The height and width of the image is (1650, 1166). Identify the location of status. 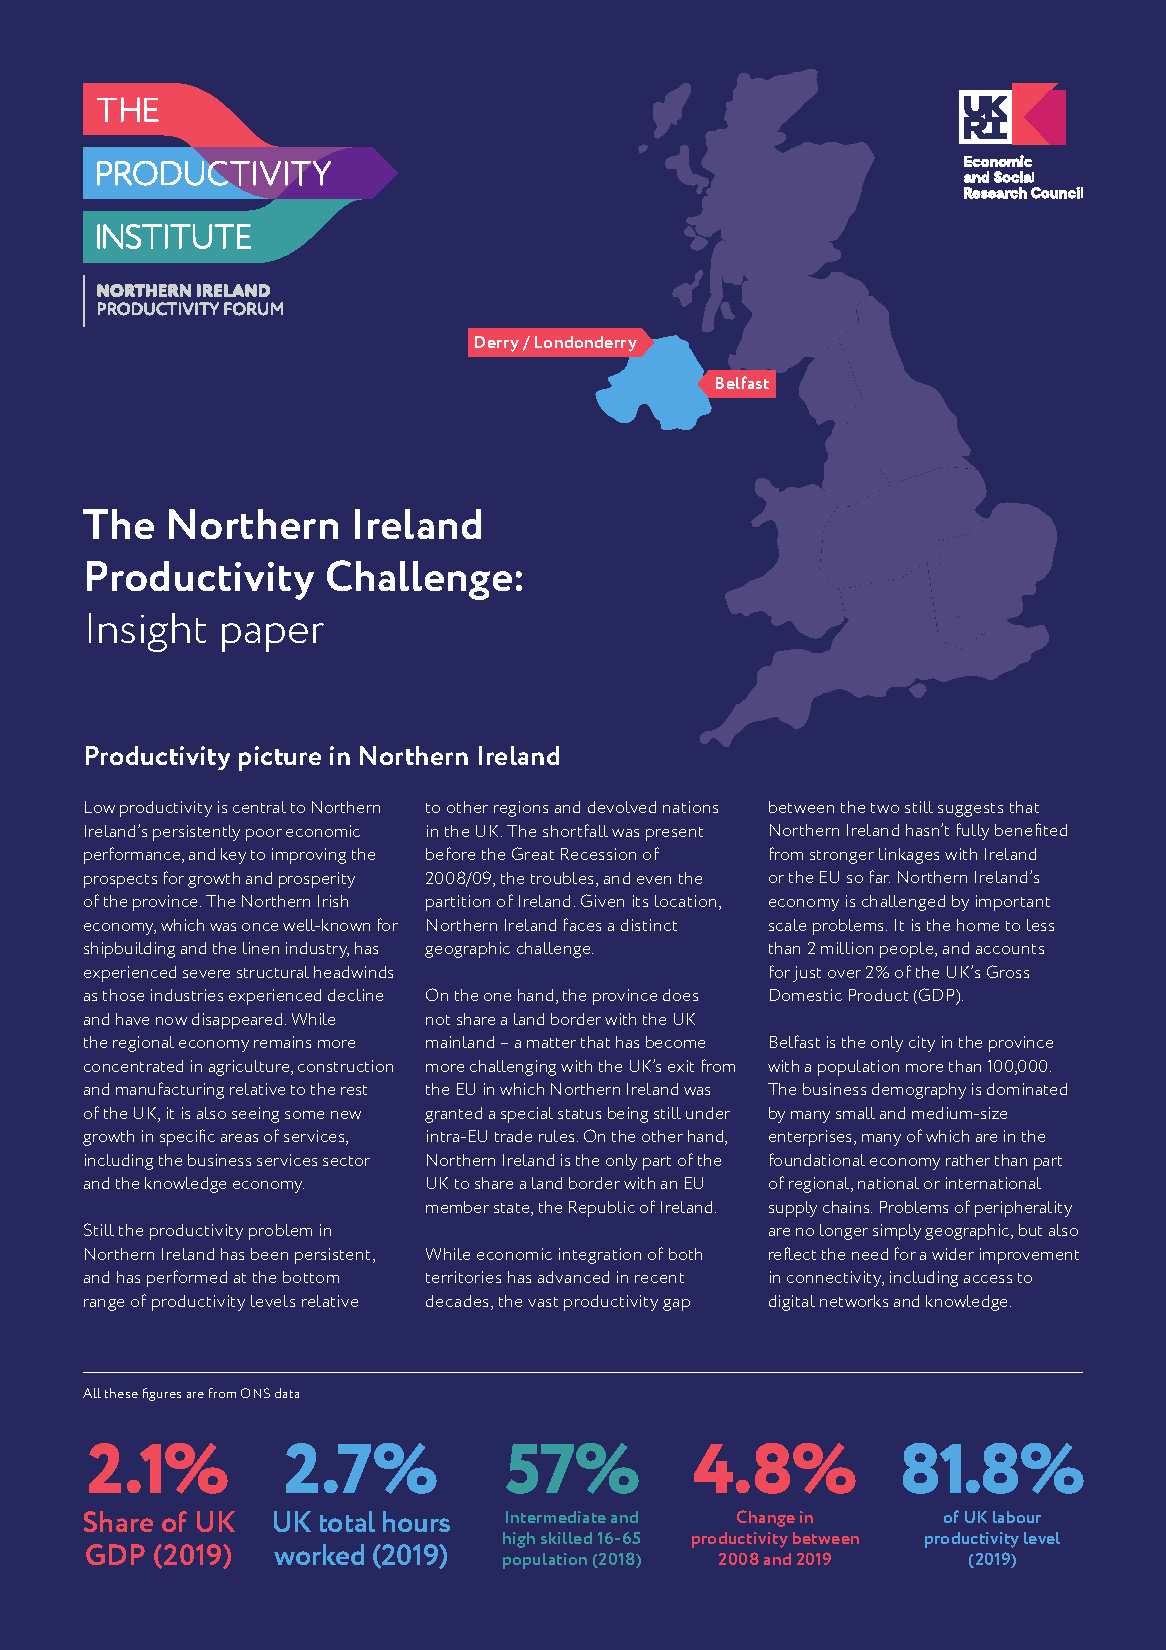
(579, 1114).
